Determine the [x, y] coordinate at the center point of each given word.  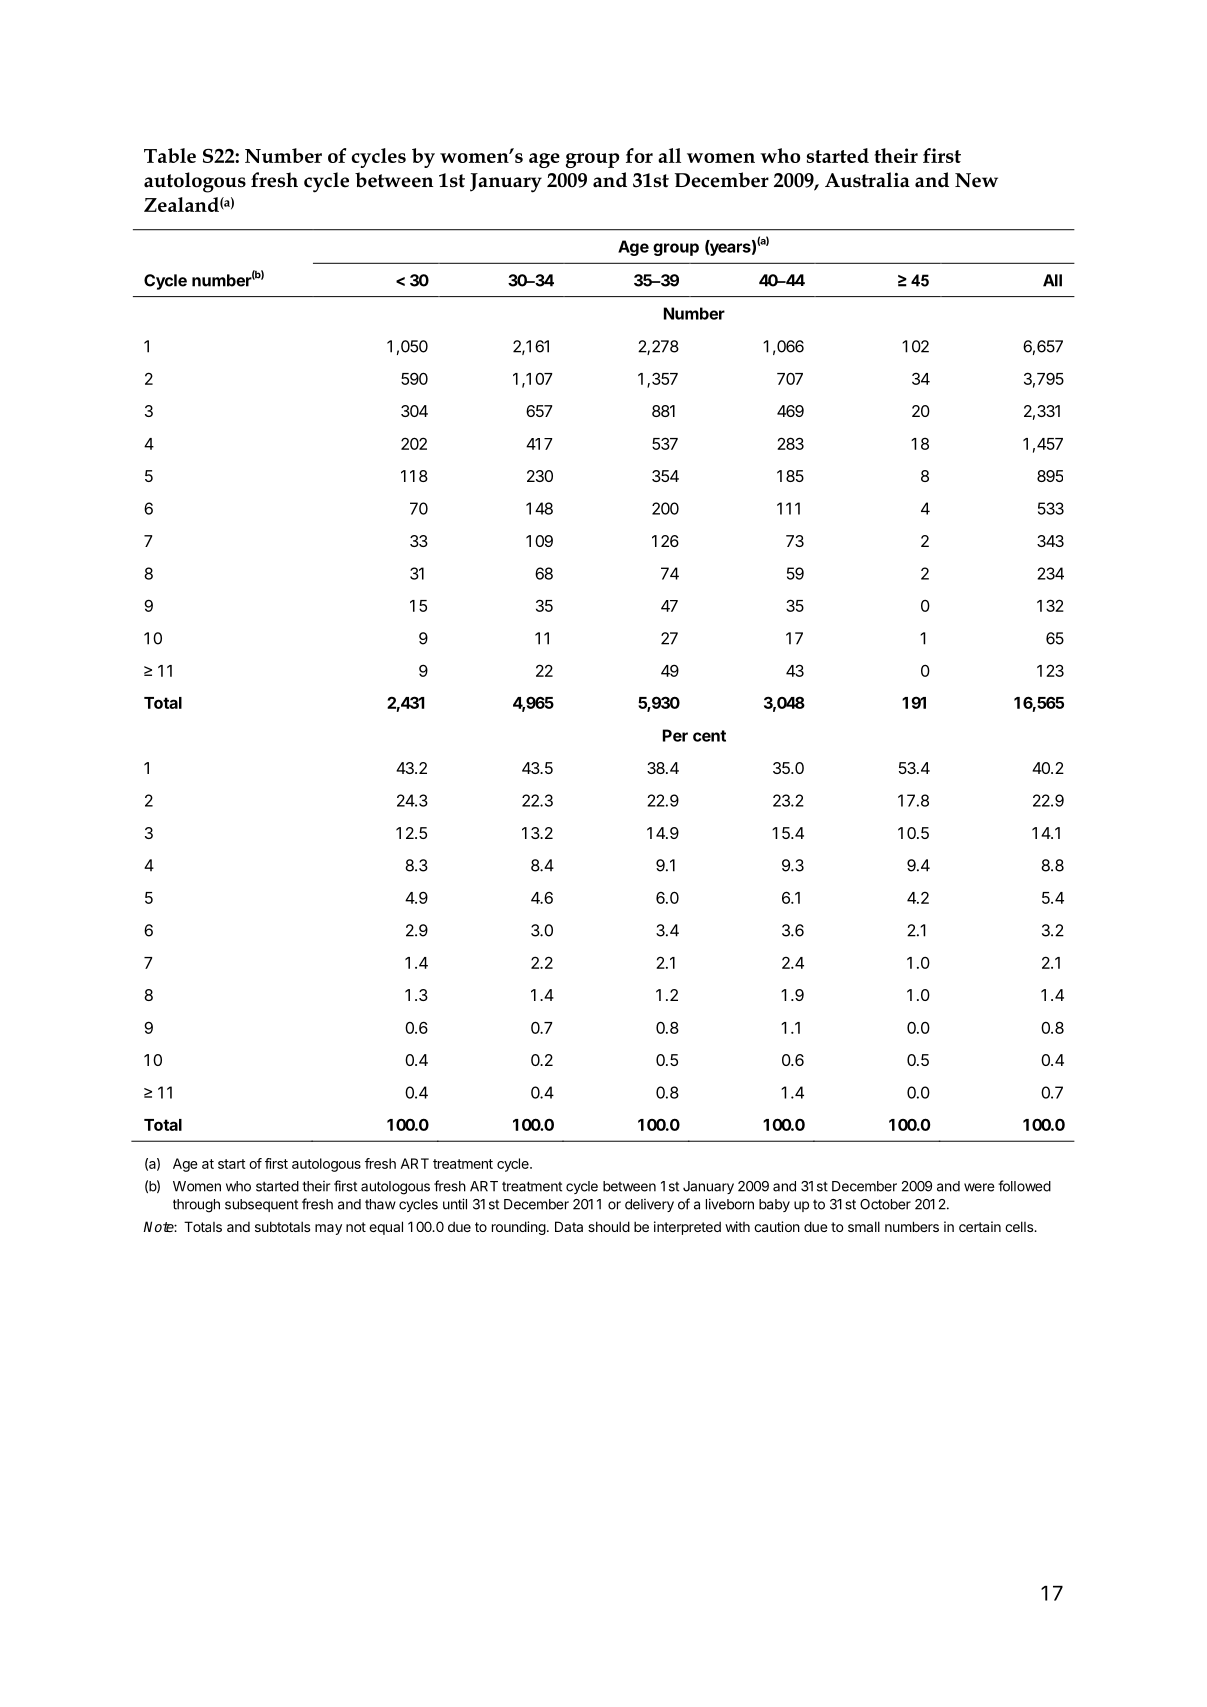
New [976, 180]
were [979, 1187]
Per [675, 735]
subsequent [261, 1205]
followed [1024, 1186]
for [639, 155]
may [328, 1229]
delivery [649, 1205]
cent [709, 736]
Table [170, 155]
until [455, 1204]
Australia [867, 180]
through [196, 1206]
